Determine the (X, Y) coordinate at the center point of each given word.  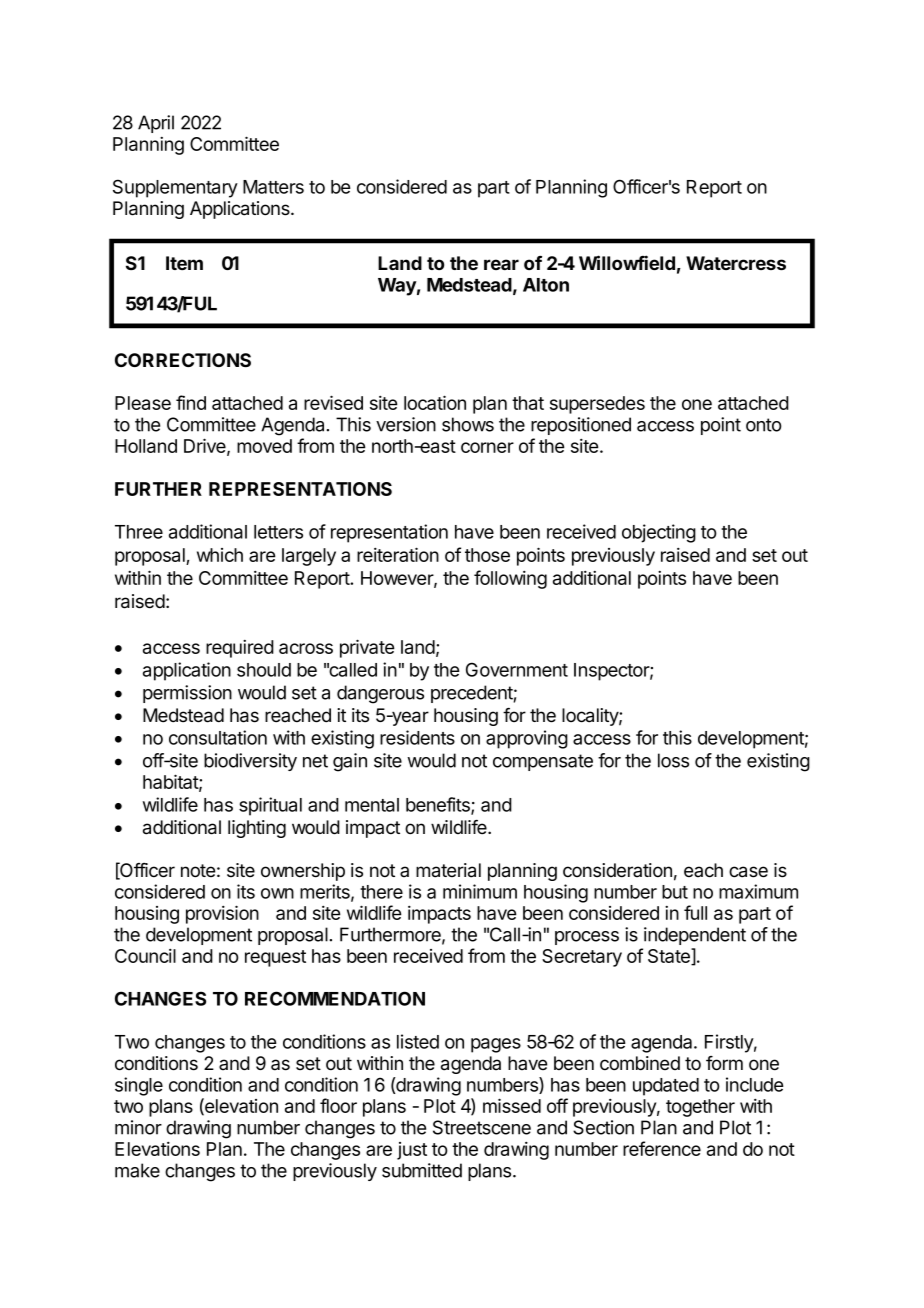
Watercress (736, 263)
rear (501, 264)
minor (138, 1127)
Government (517, 669)
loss (673, 760)
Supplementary (175, 188)
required (240, 649)
